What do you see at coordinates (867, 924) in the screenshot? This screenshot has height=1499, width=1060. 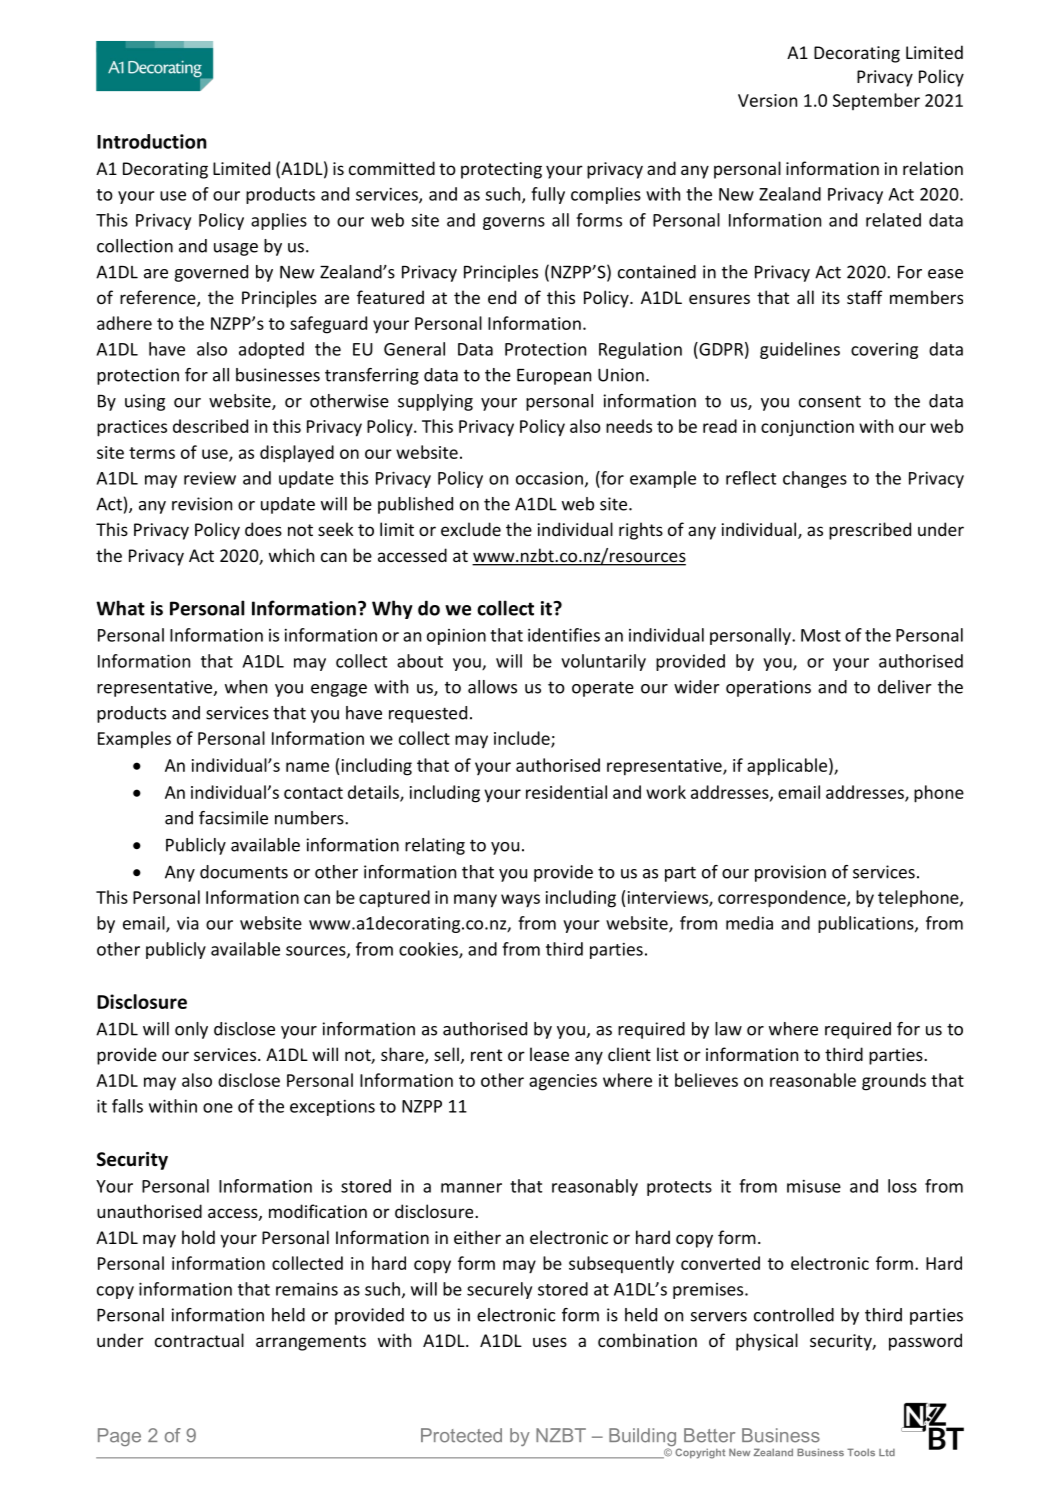 I see `publications` at bounding box center [867, 924].
